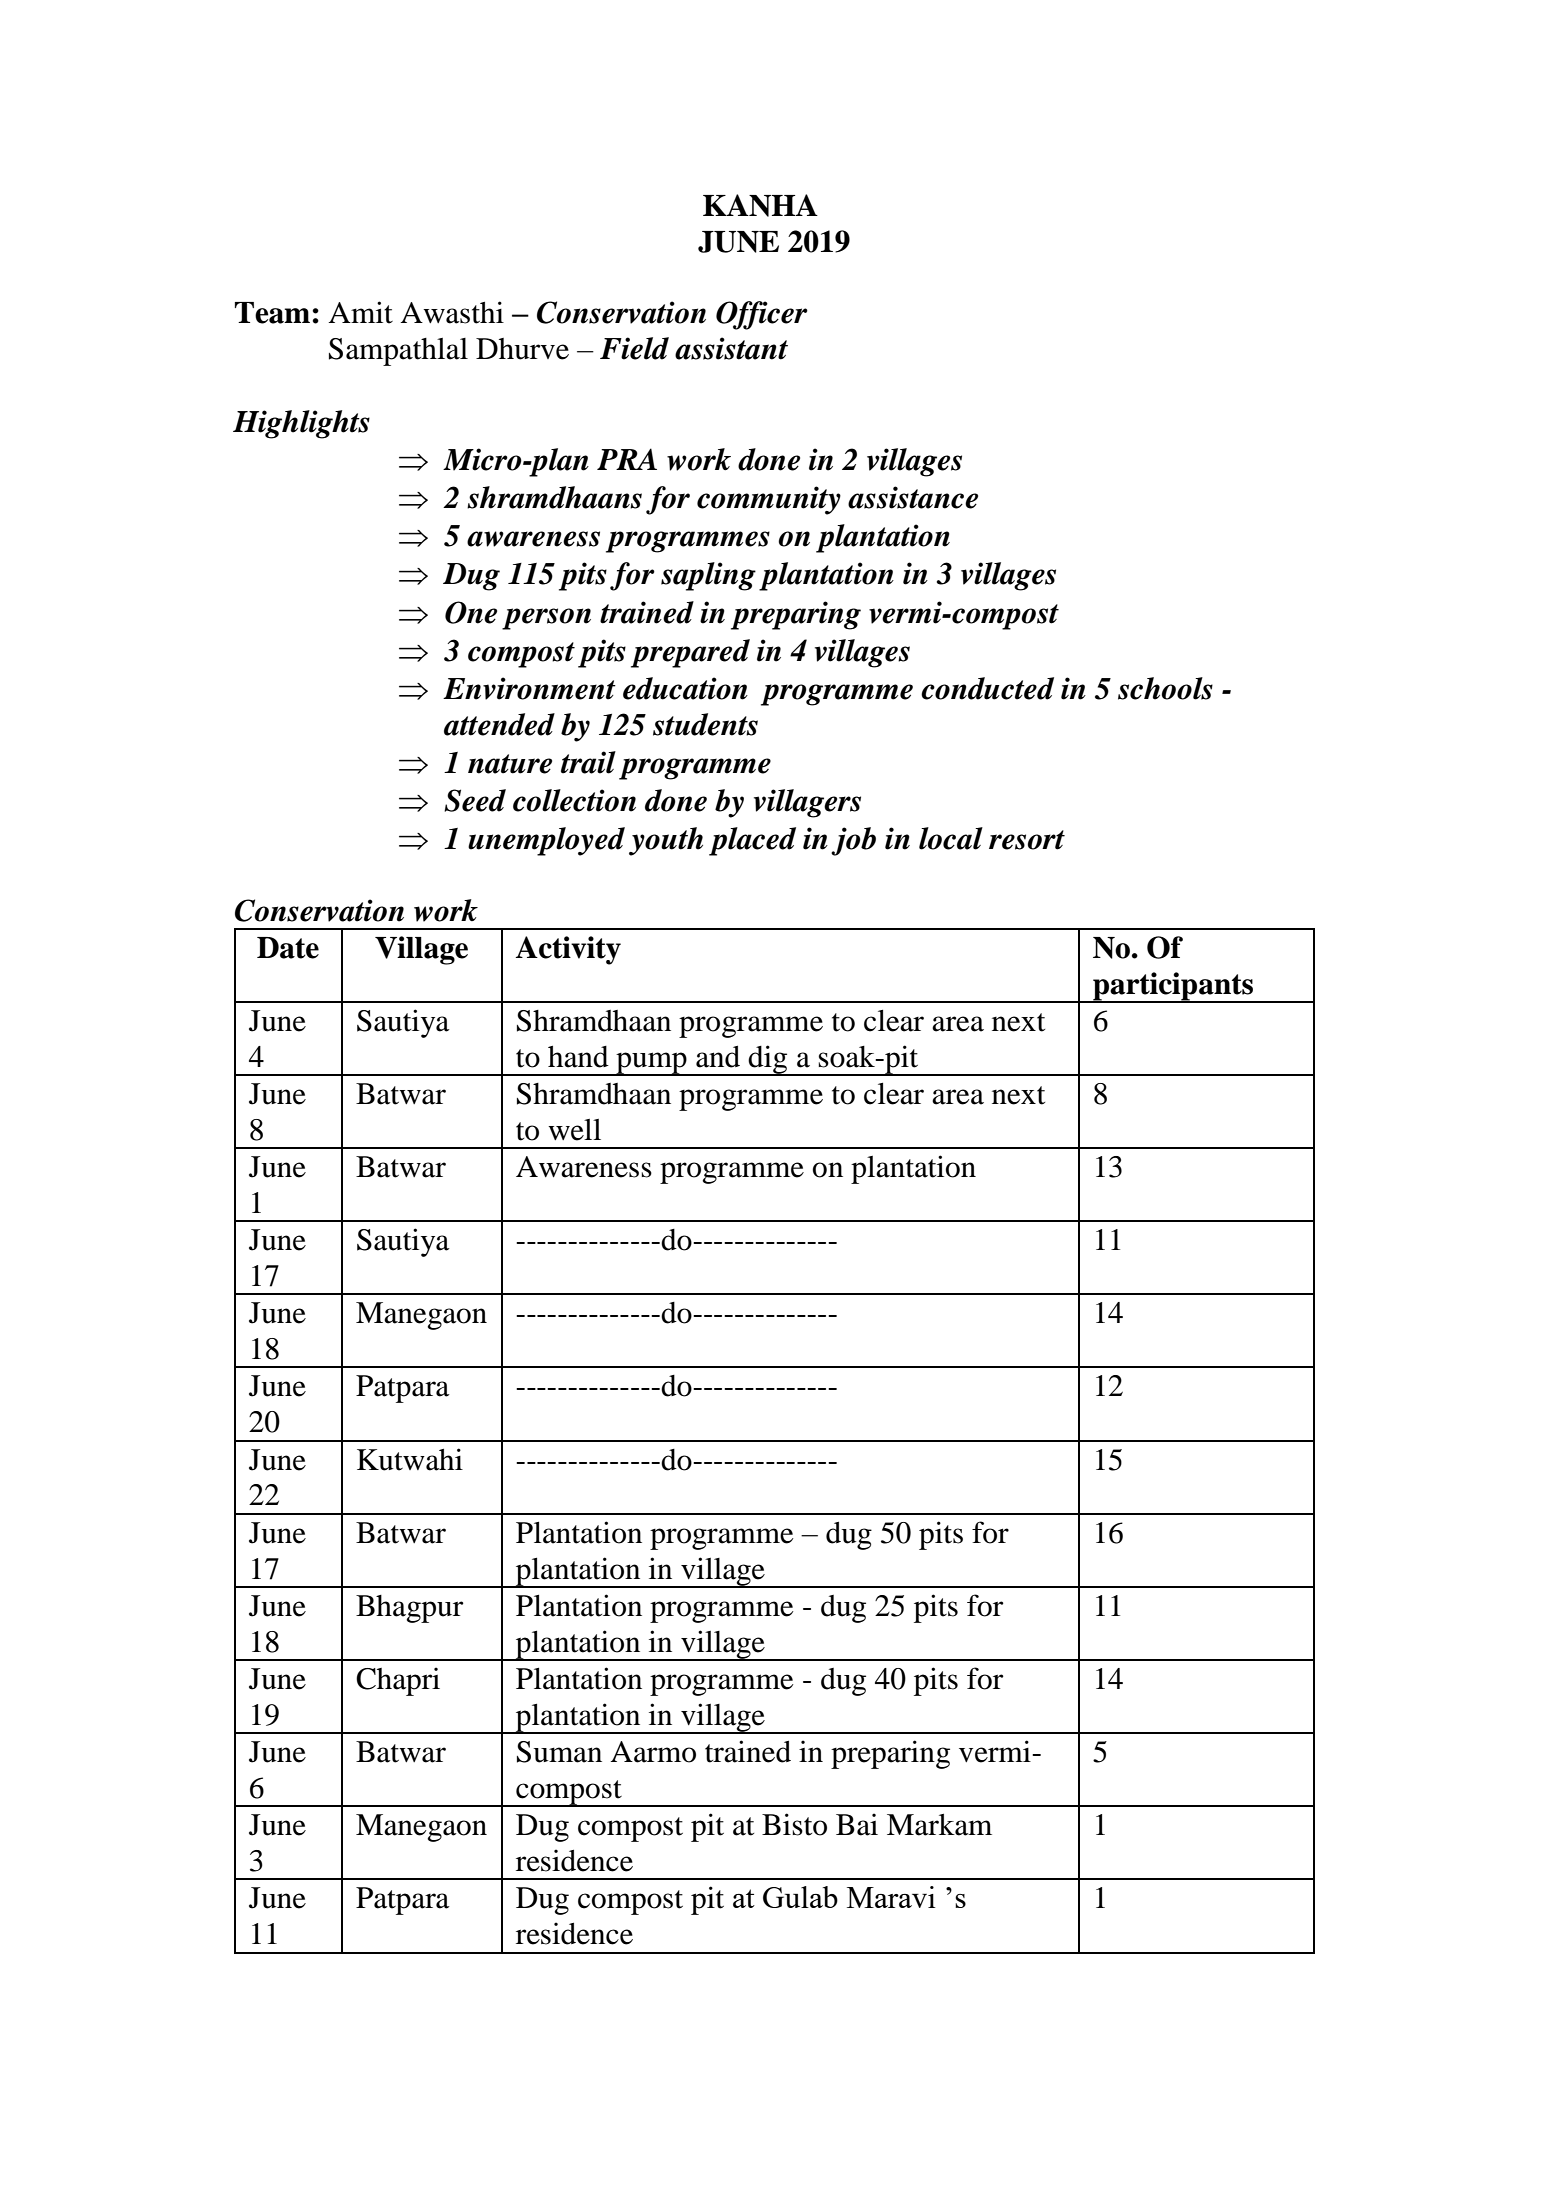 This screenshot has width=1549, height=2191. I want to click on Amit, so click(360, 312).
